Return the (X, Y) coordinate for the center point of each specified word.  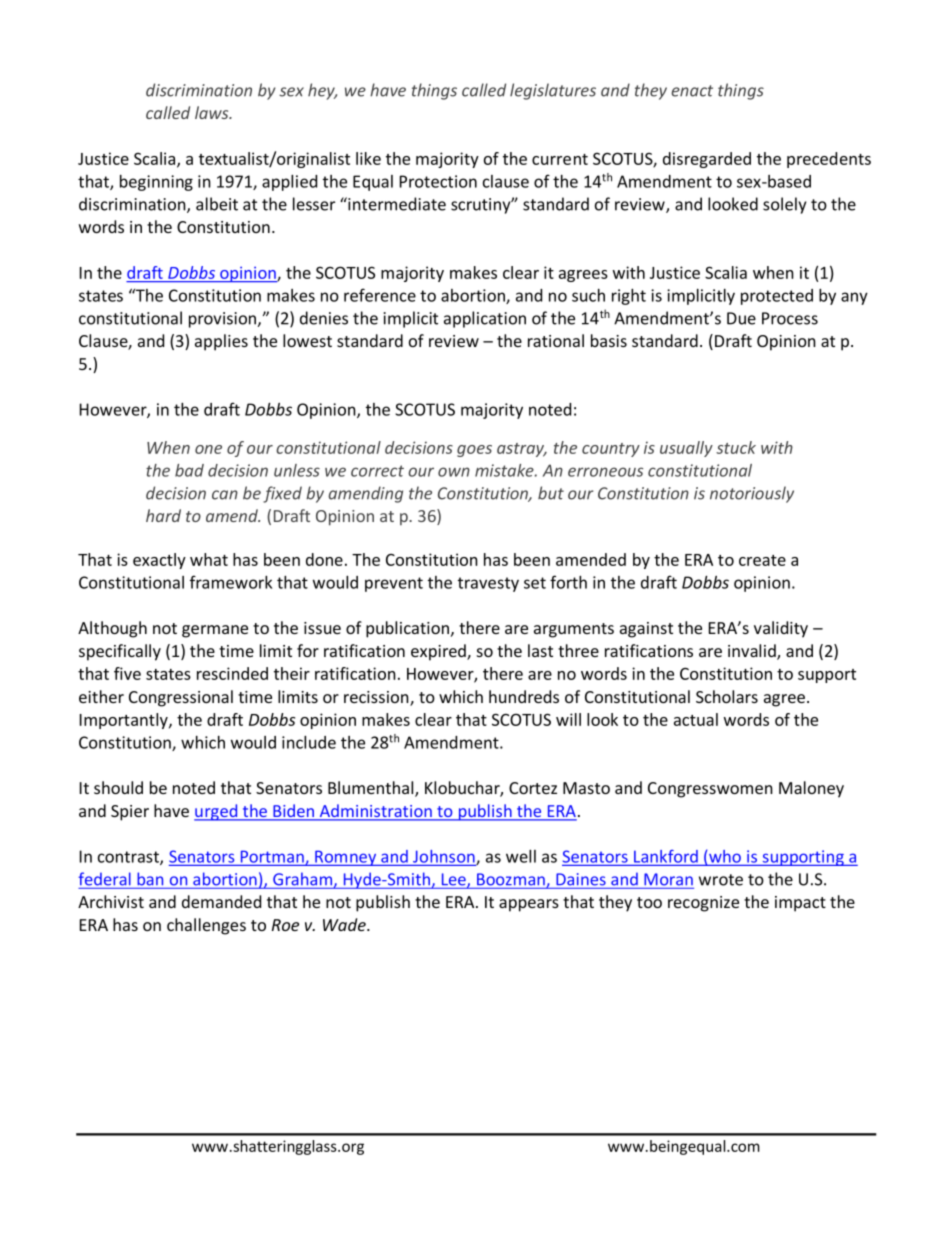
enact (692, 91)
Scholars (727, 696)
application (485, 319)
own (454, 472)
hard (163, 515)
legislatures (553, 91)
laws (213, 112)
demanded (221, 901)
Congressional (181, 698)
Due (741, 318)
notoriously (752, 494)
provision (224, 320)
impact (800, 904)
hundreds (524, 696)
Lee (455, 880)
